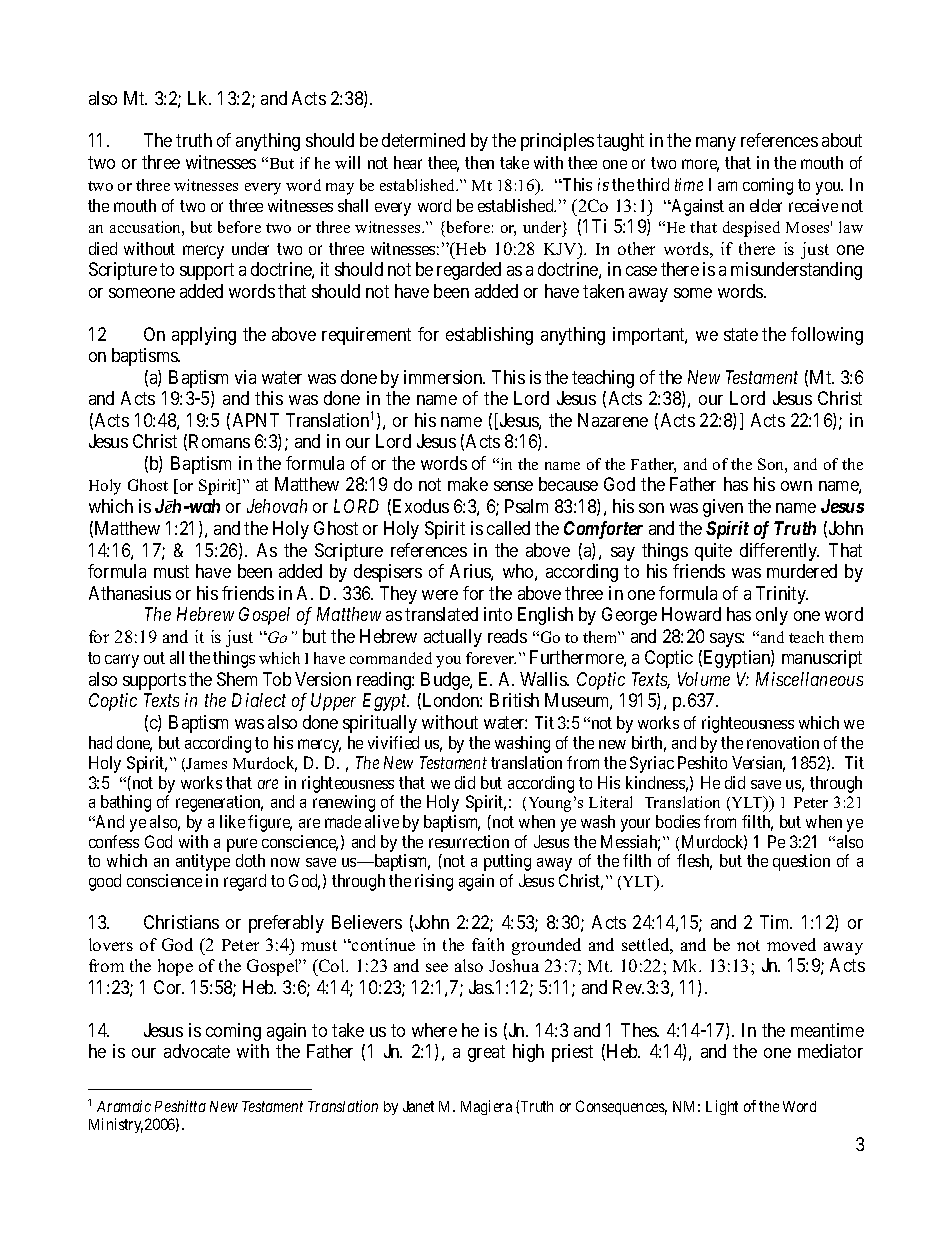  I want to click on resurrection, so click(469, 841).
